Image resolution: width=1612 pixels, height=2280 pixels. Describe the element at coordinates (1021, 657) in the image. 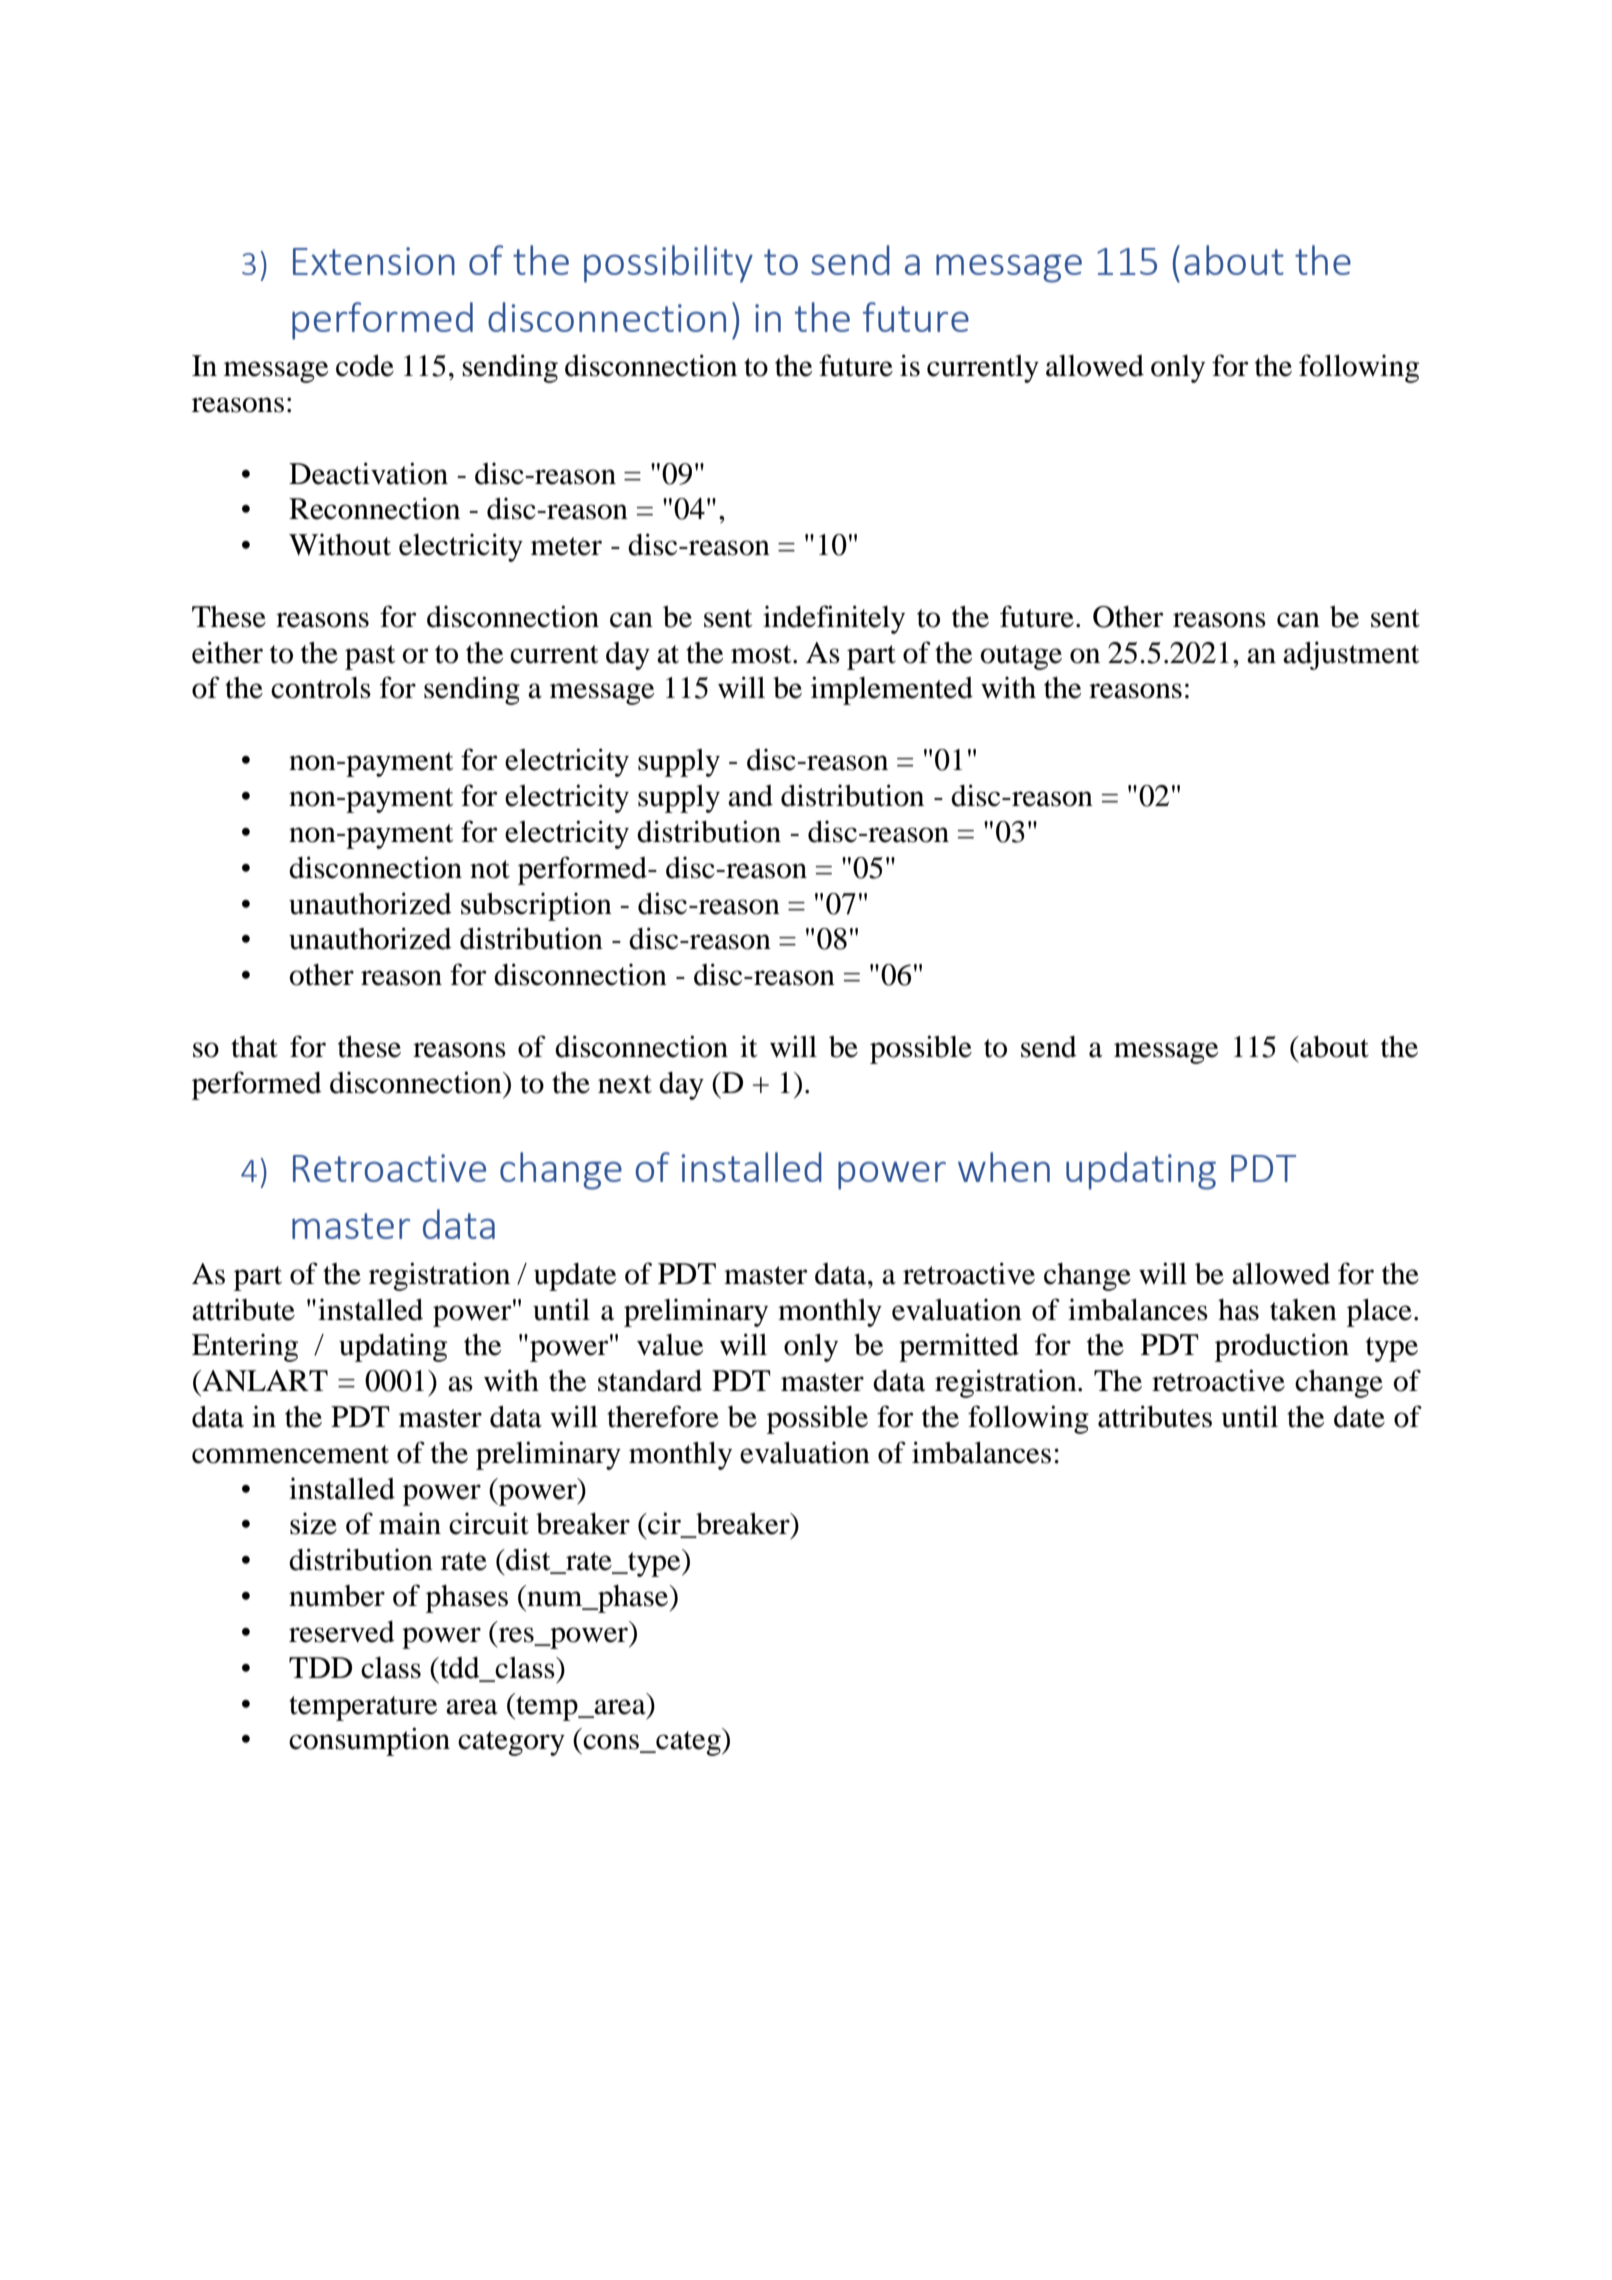

I see `outage` at that location.
